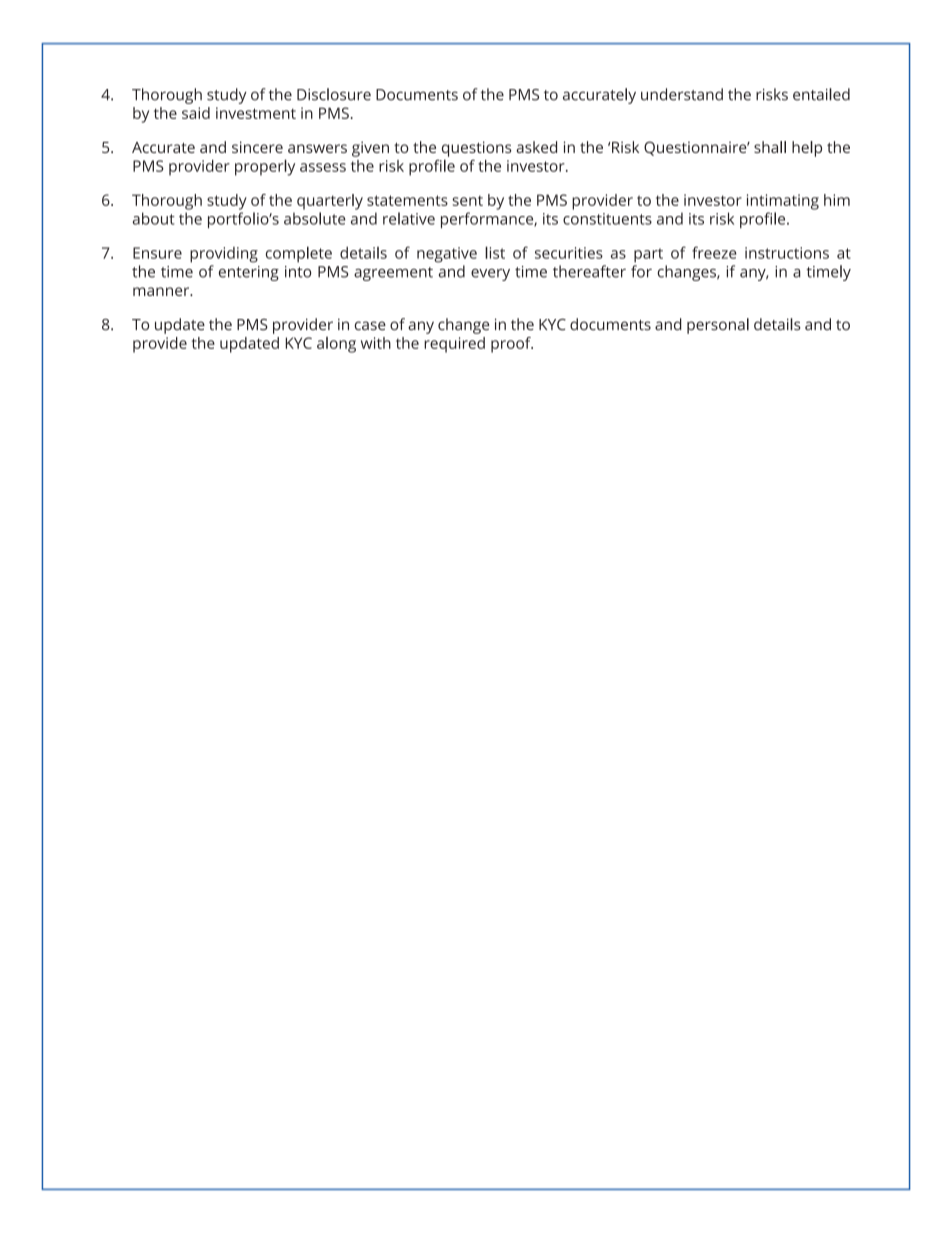 The image size is (952, 1233). Describe the element at coordinates (787, 253) in the screenshot. I see `instructions` at that location.
